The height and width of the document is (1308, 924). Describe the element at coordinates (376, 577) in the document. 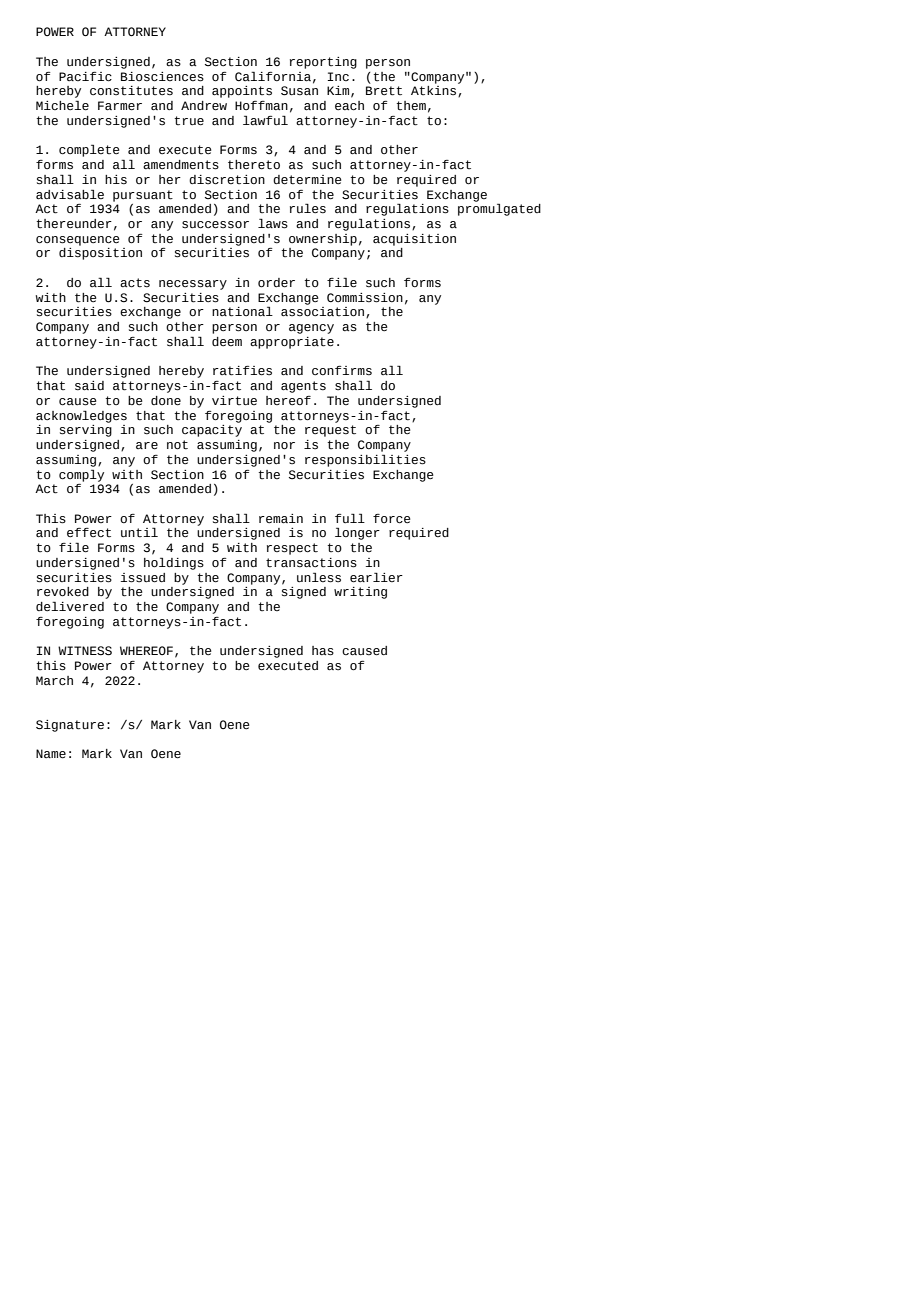

I see `earlier` at that location.
